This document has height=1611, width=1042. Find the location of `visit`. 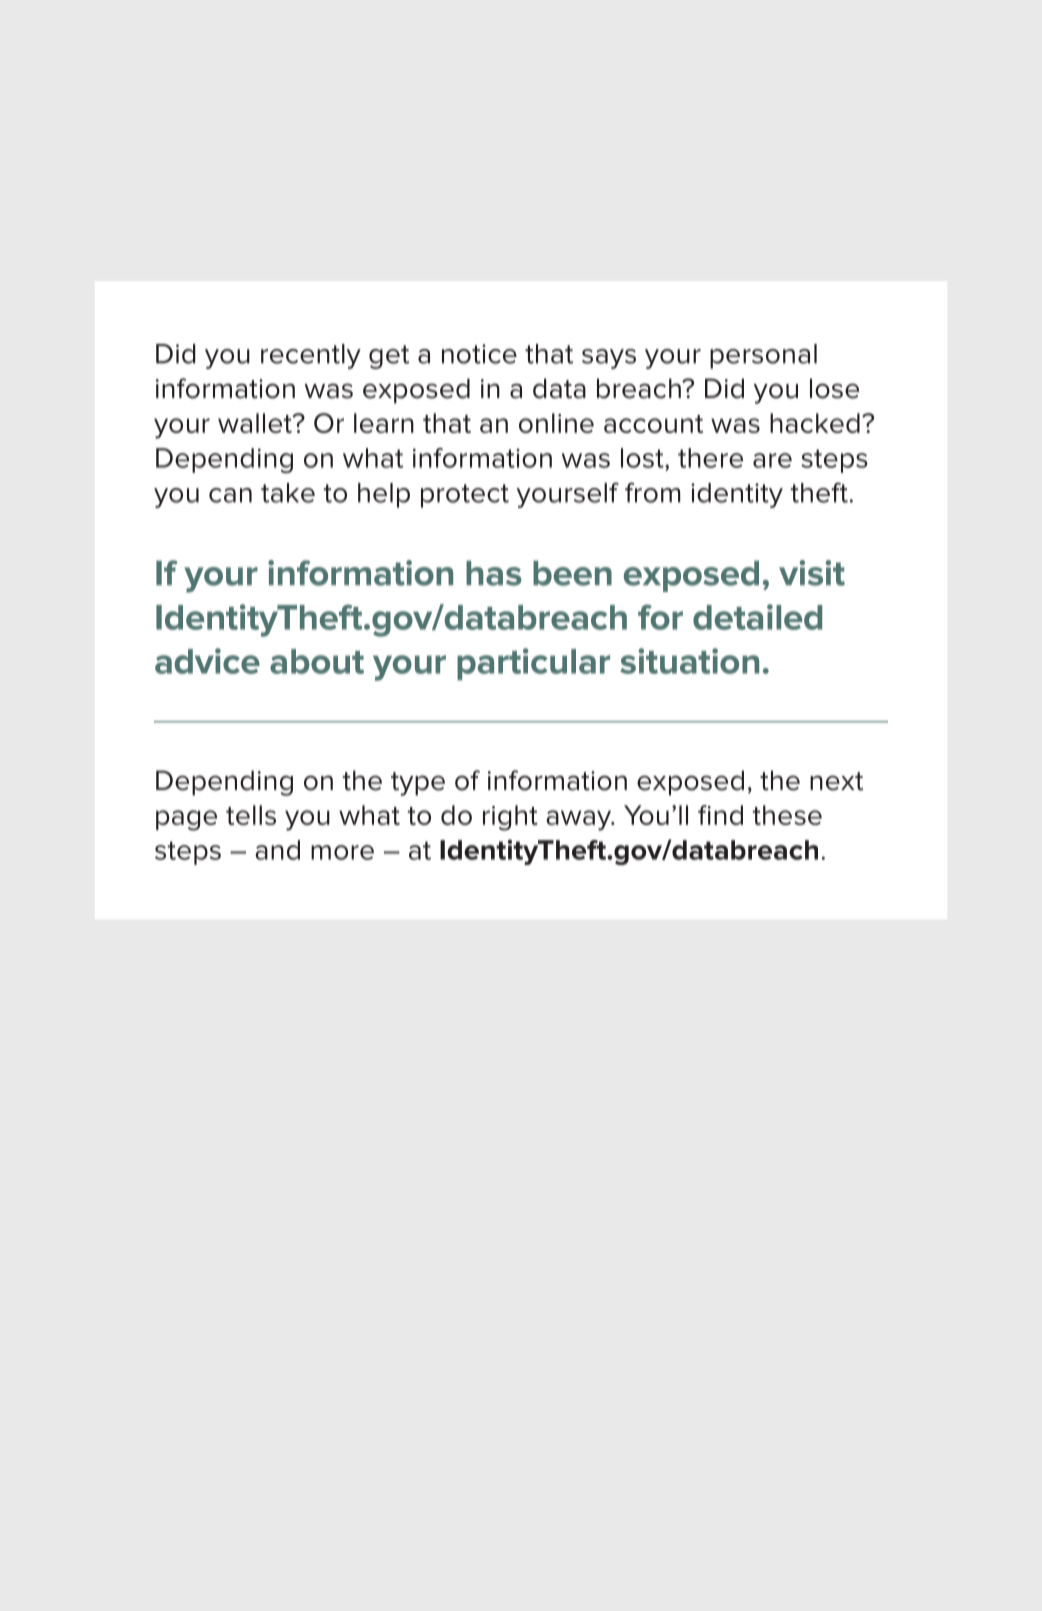

visit is located at coordinates (812, 573).
